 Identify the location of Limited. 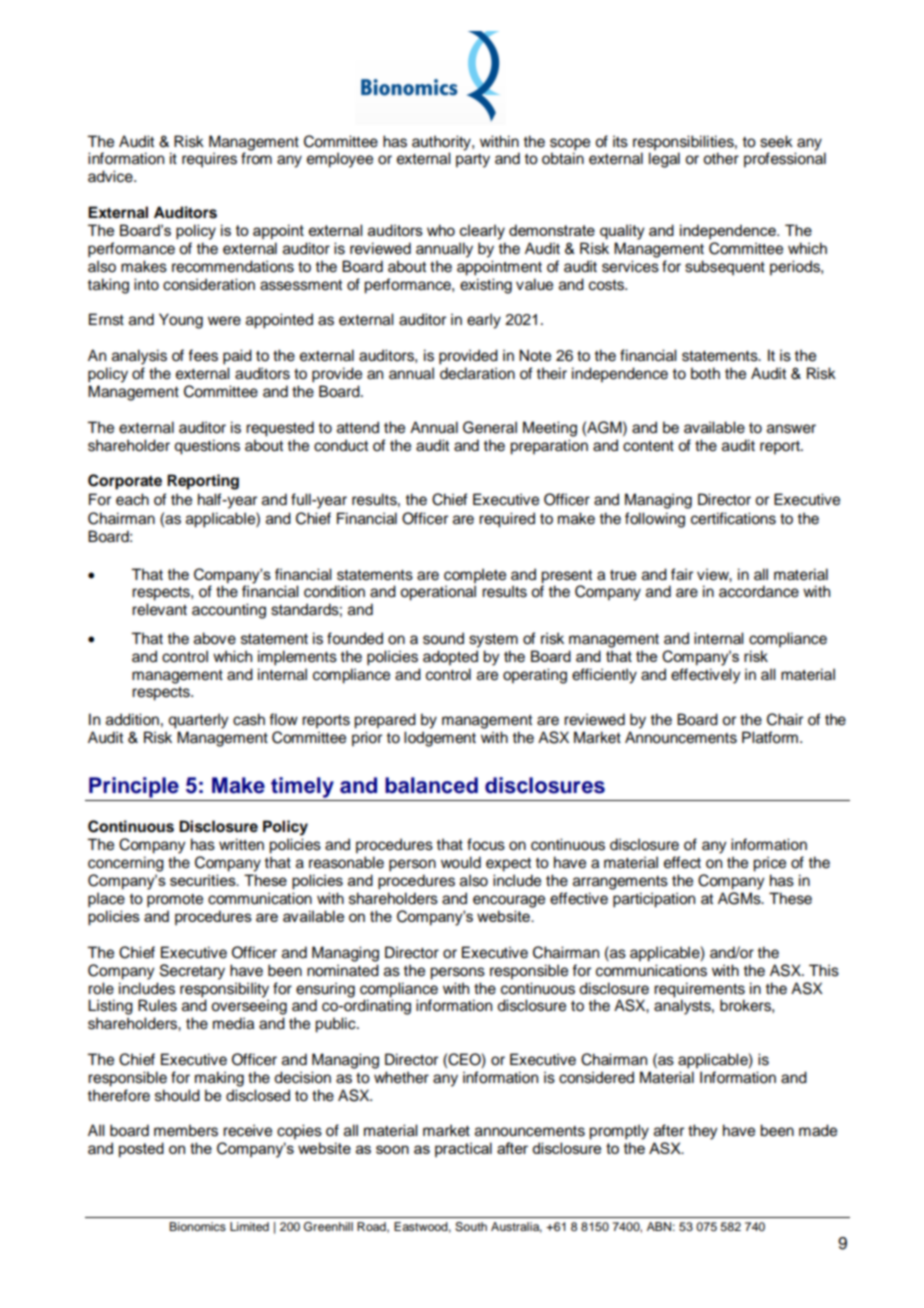
(249, 1226).
